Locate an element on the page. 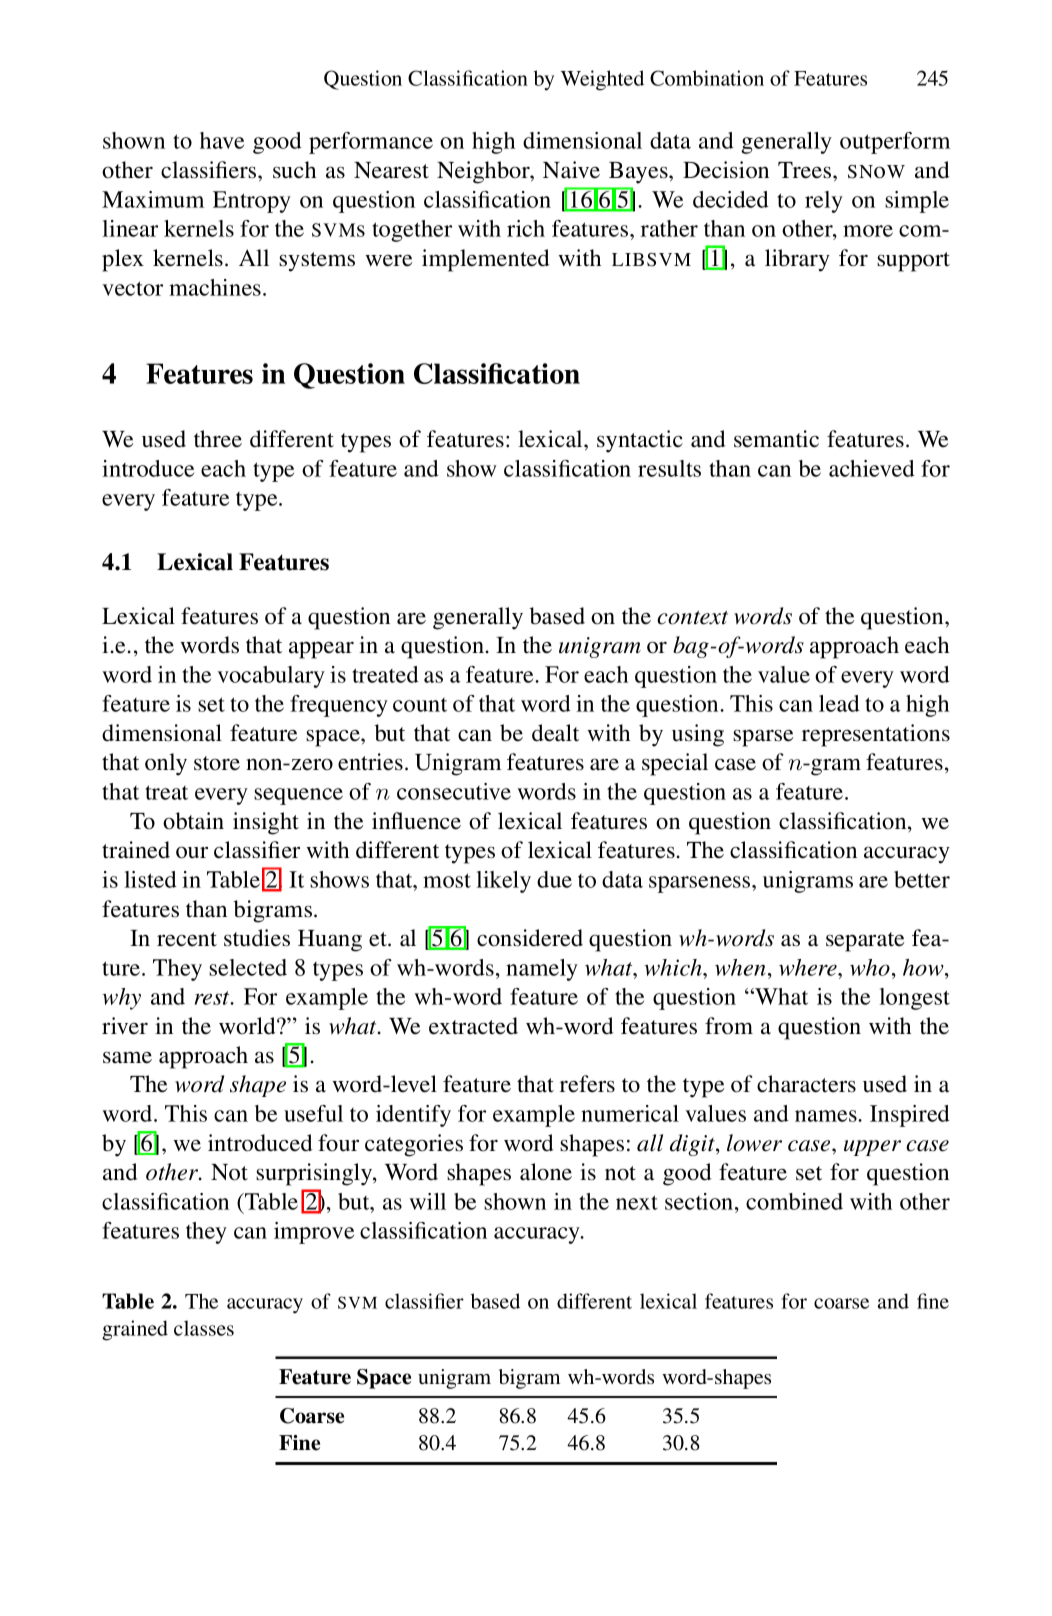 Image resolution: width=1052 pixels, height=1616 pixels. classes is located at coordinates (204, 1328).
